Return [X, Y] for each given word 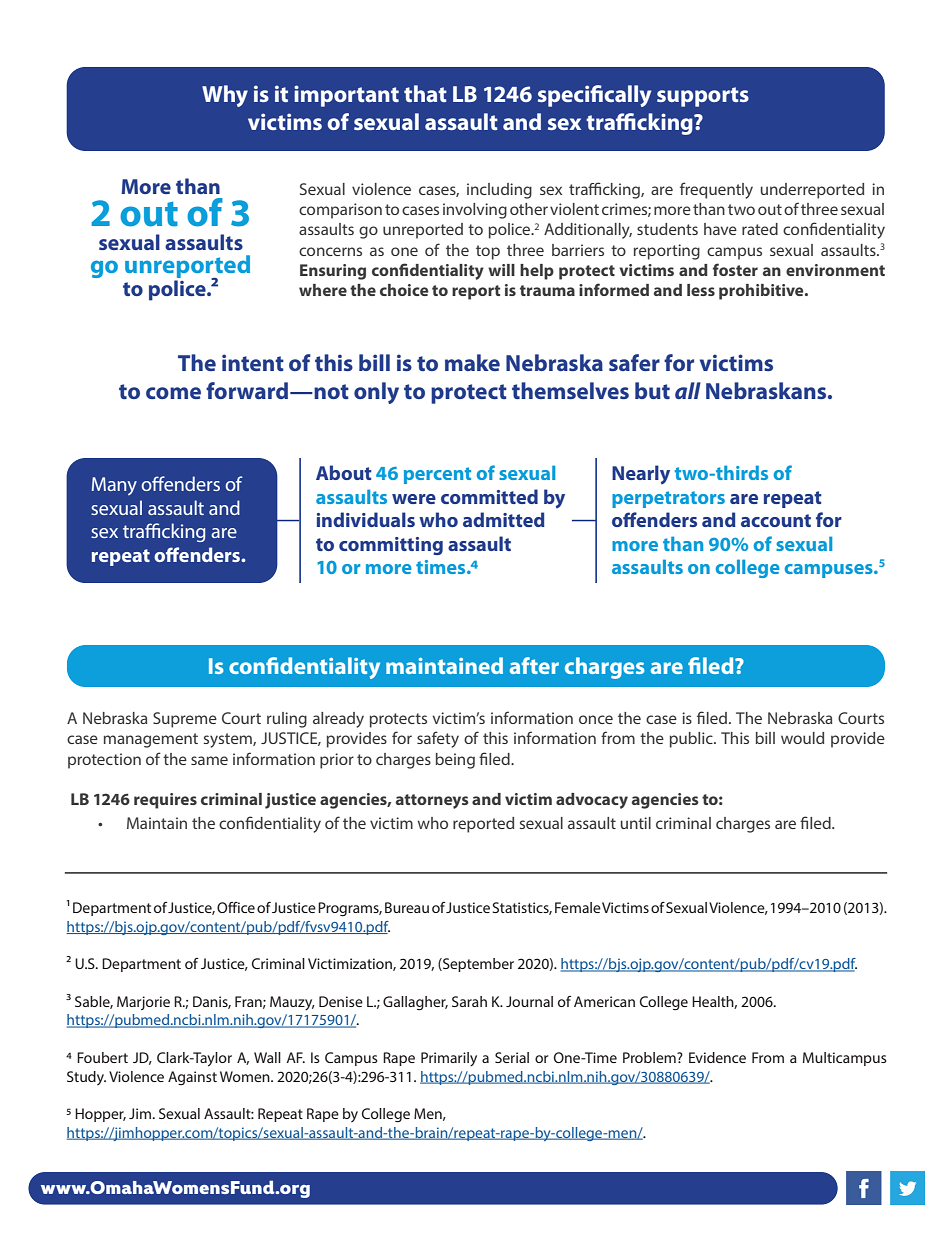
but [652, 390]
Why [225, 96]
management [151, 740]
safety [438, 739]
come [173, 393]
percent [437, 475]
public [692, 740]
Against [192, 1078]
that [425, 93]
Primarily [449, 1059]
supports [703, 97]
